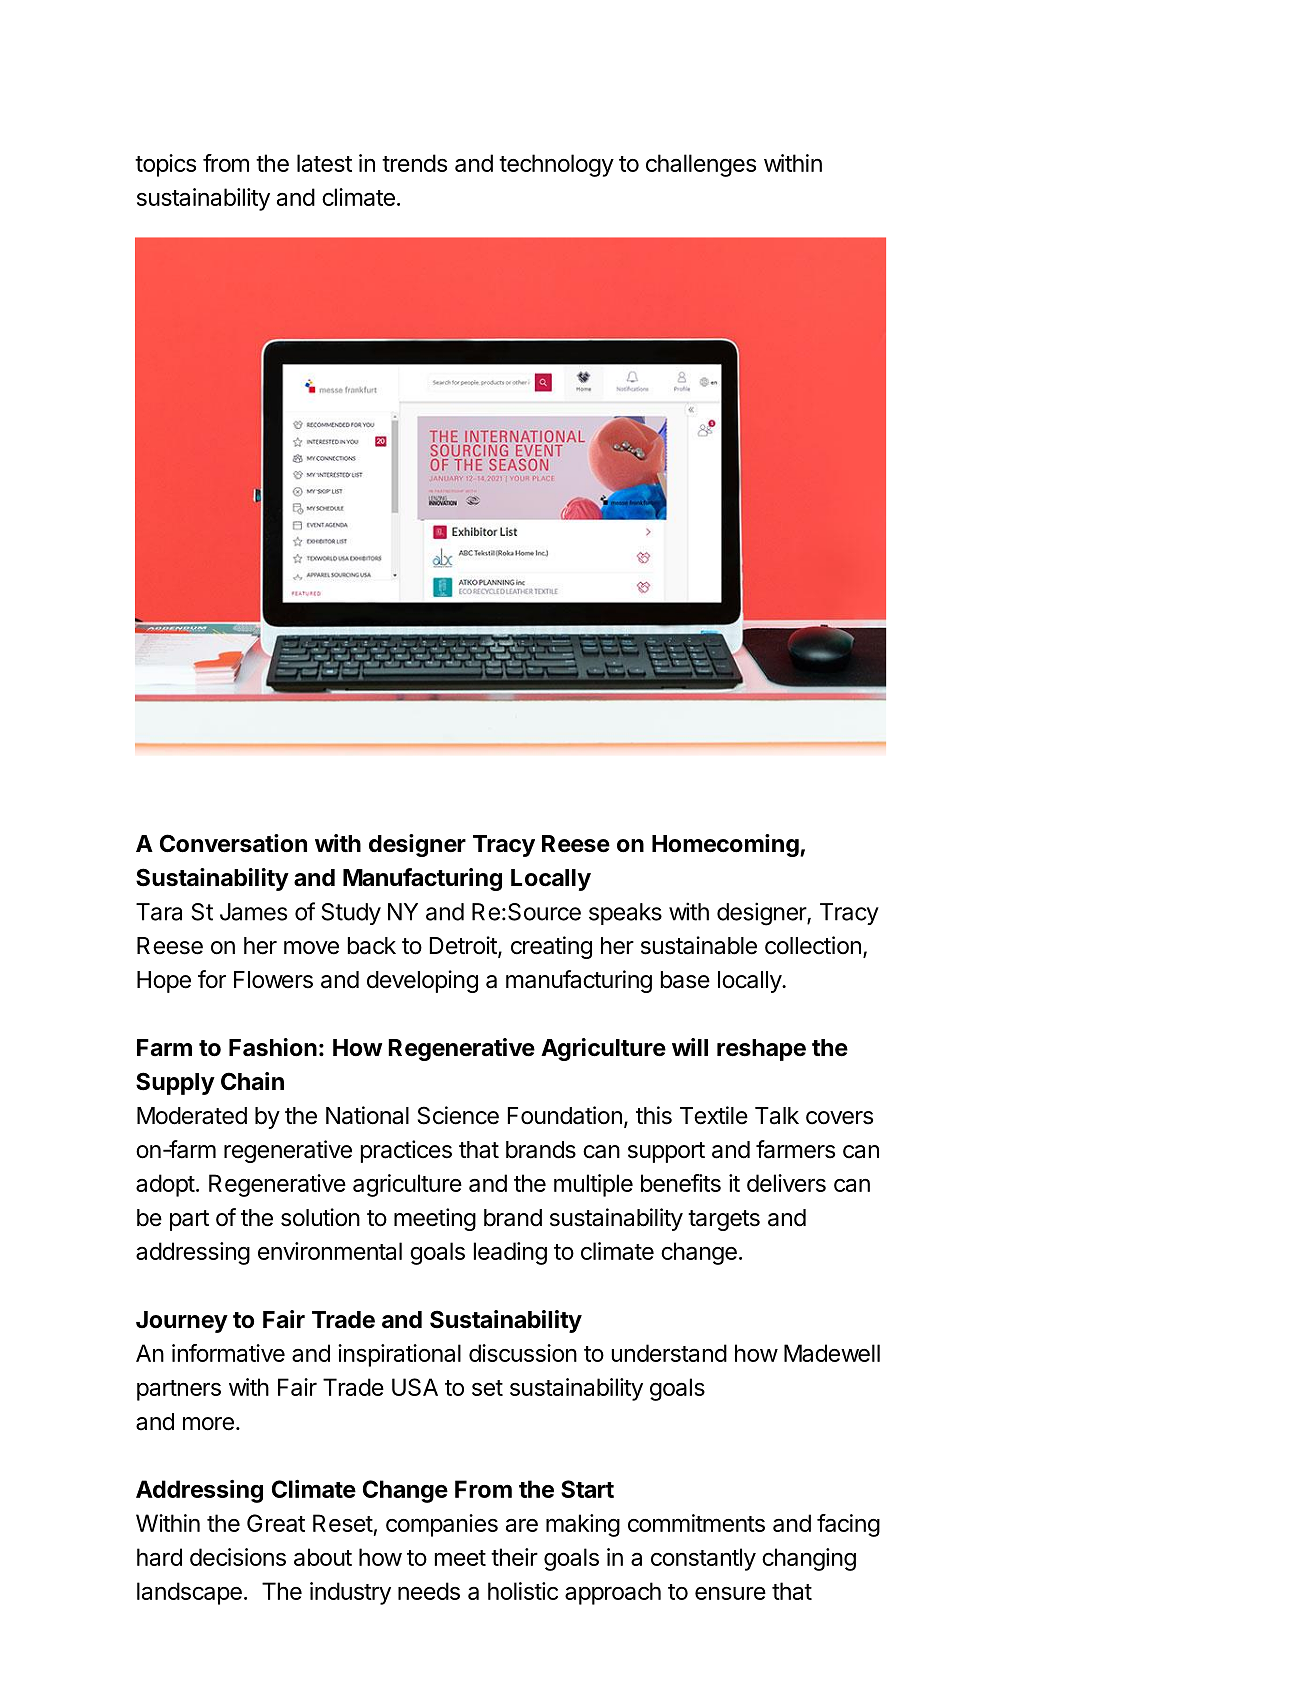 The width and height of the image is (1300, 1682). I want to click on leading, so click(510, 1253).
